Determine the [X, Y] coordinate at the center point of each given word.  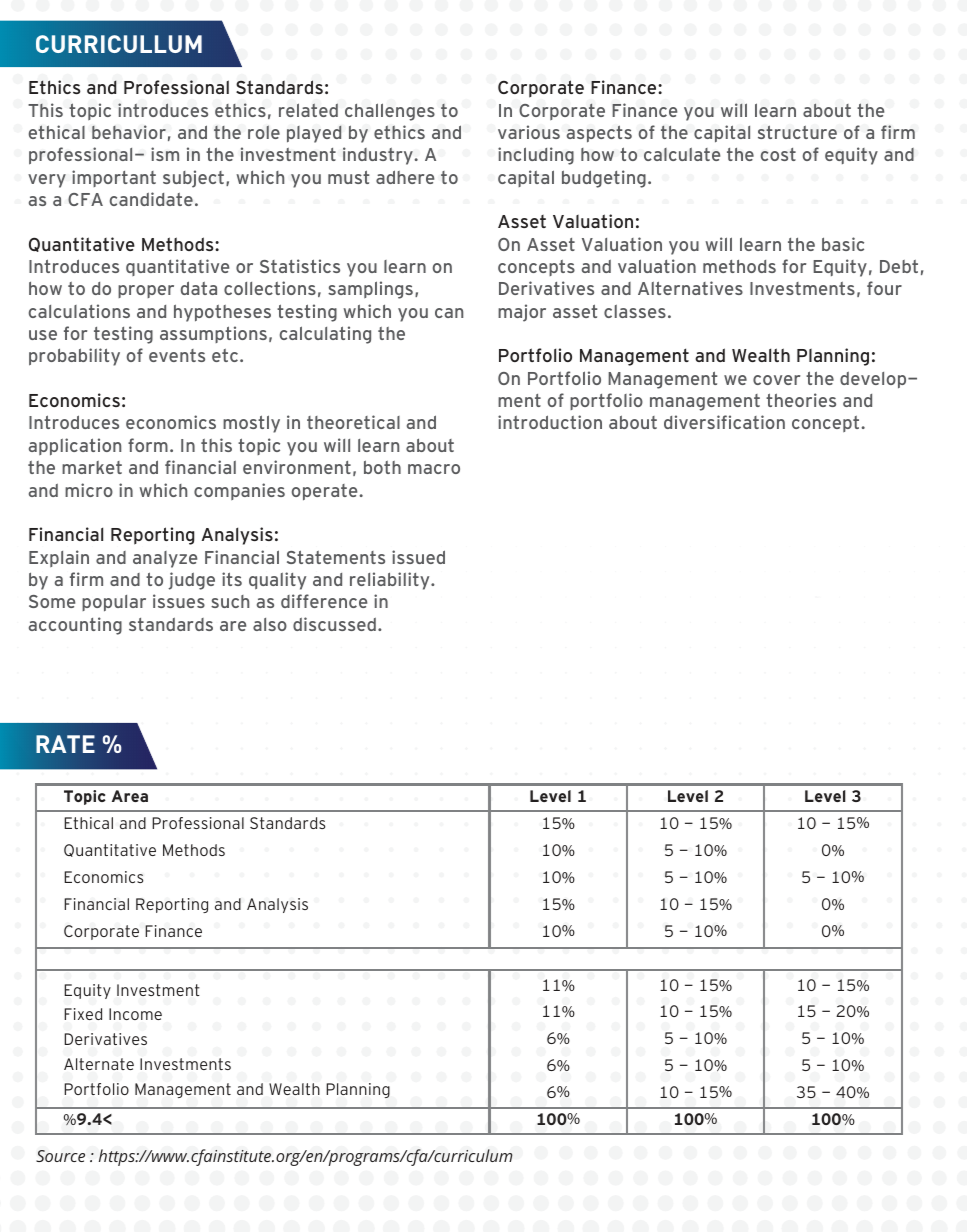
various [529, 132]
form [148, 445]
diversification [724, 422]
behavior [129, 132]
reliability [391, 581]
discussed [334, 624]
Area [130, 796]
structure [797, 132]
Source [60, 1156]
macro [434, 469]
